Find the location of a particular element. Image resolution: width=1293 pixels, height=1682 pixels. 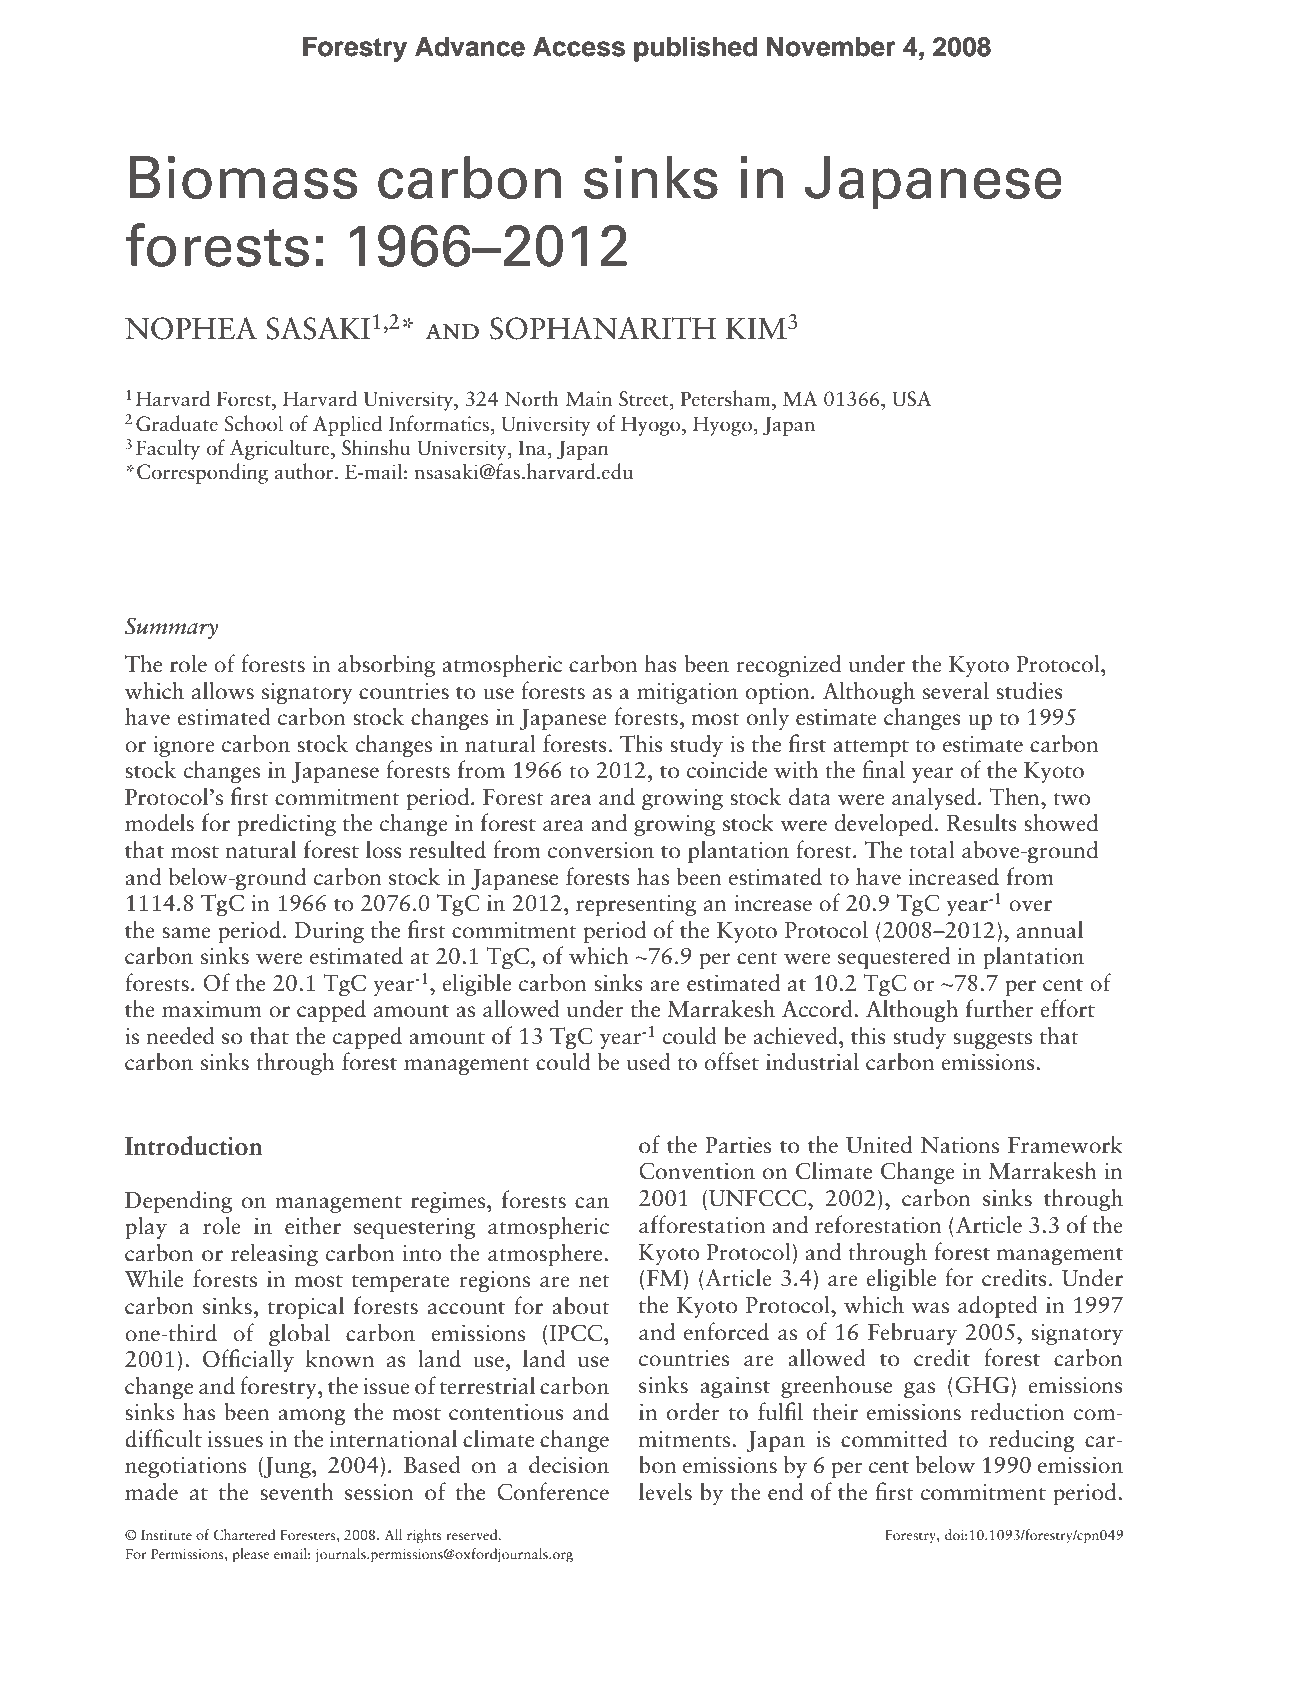

Access is located at coordinates (579, 47).
